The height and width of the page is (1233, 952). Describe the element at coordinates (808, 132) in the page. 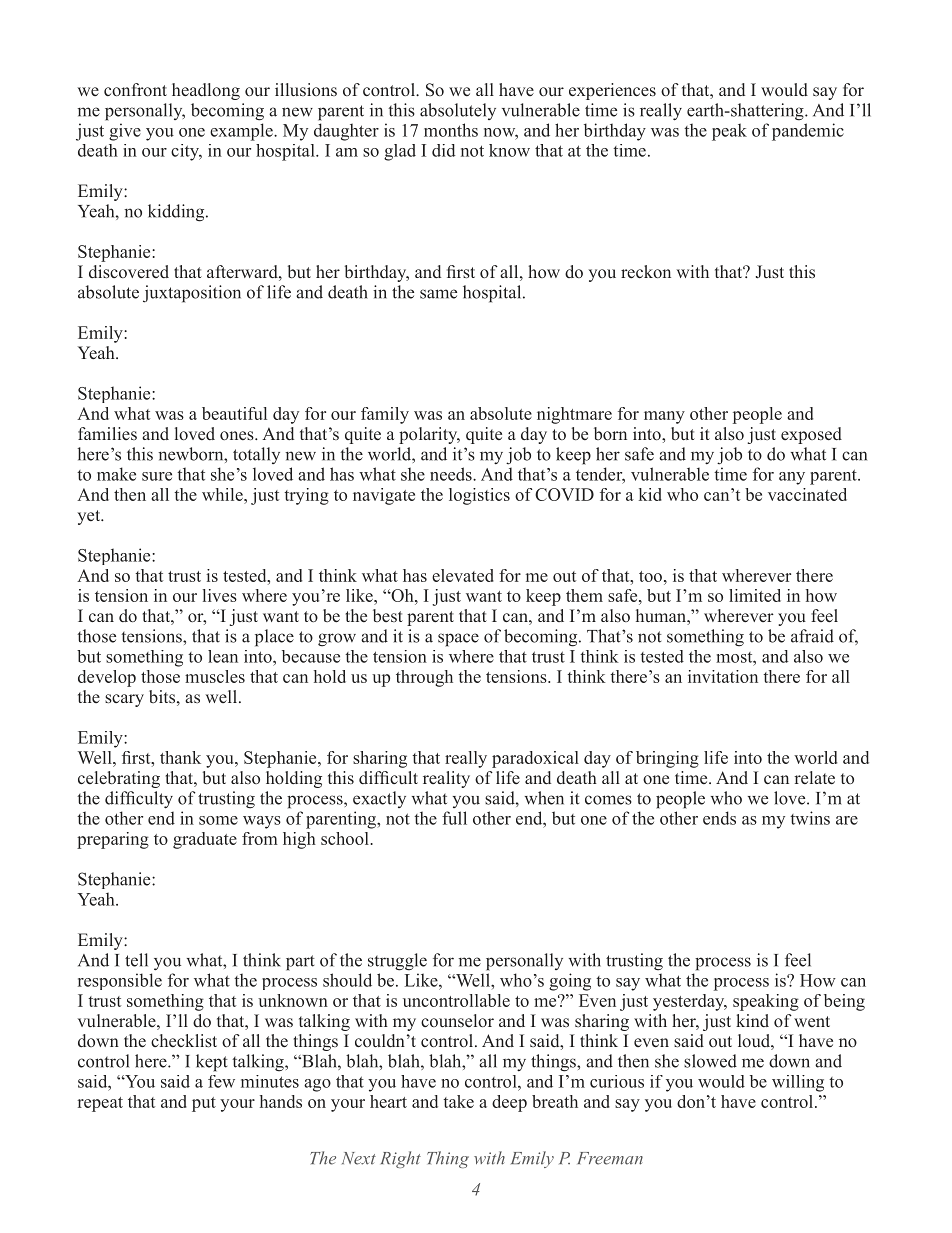

I see `pandemic` at that location.
